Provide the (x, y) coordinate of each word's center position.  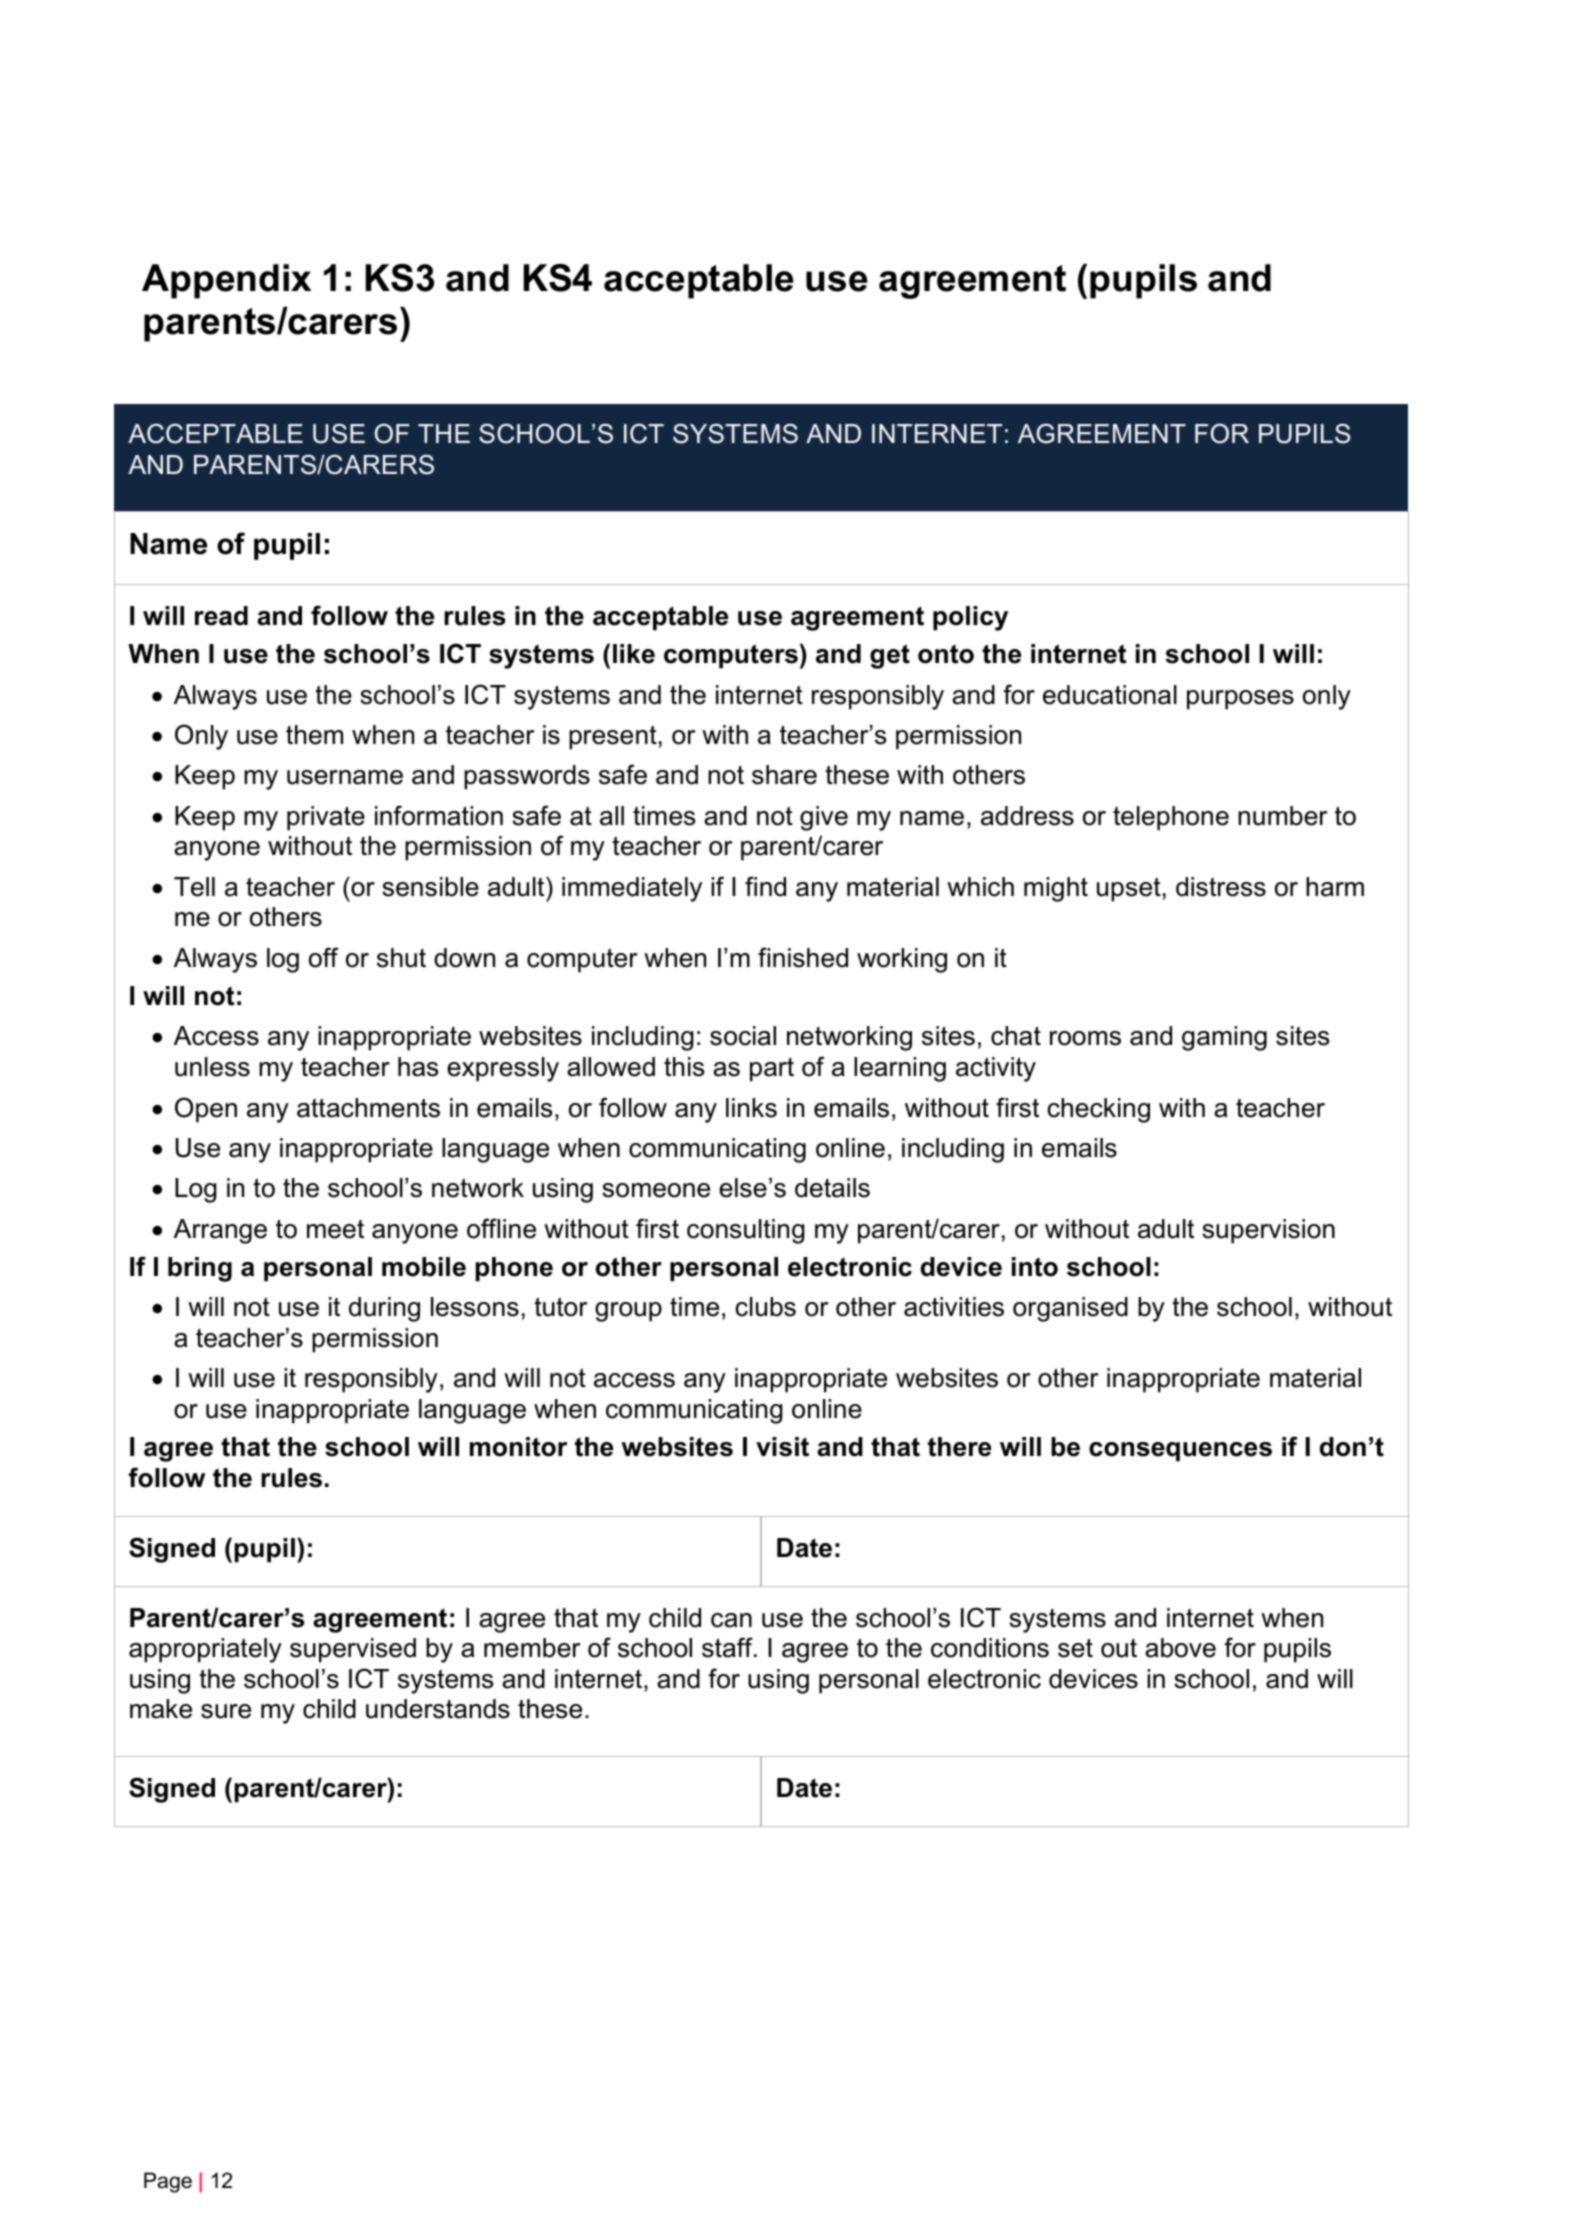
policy (970, 618)
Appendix (226, 281)
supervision (1268, 1231)
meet (335, 1229)
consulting (746, 1231)
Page (168, 2182)
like (634, 654)
